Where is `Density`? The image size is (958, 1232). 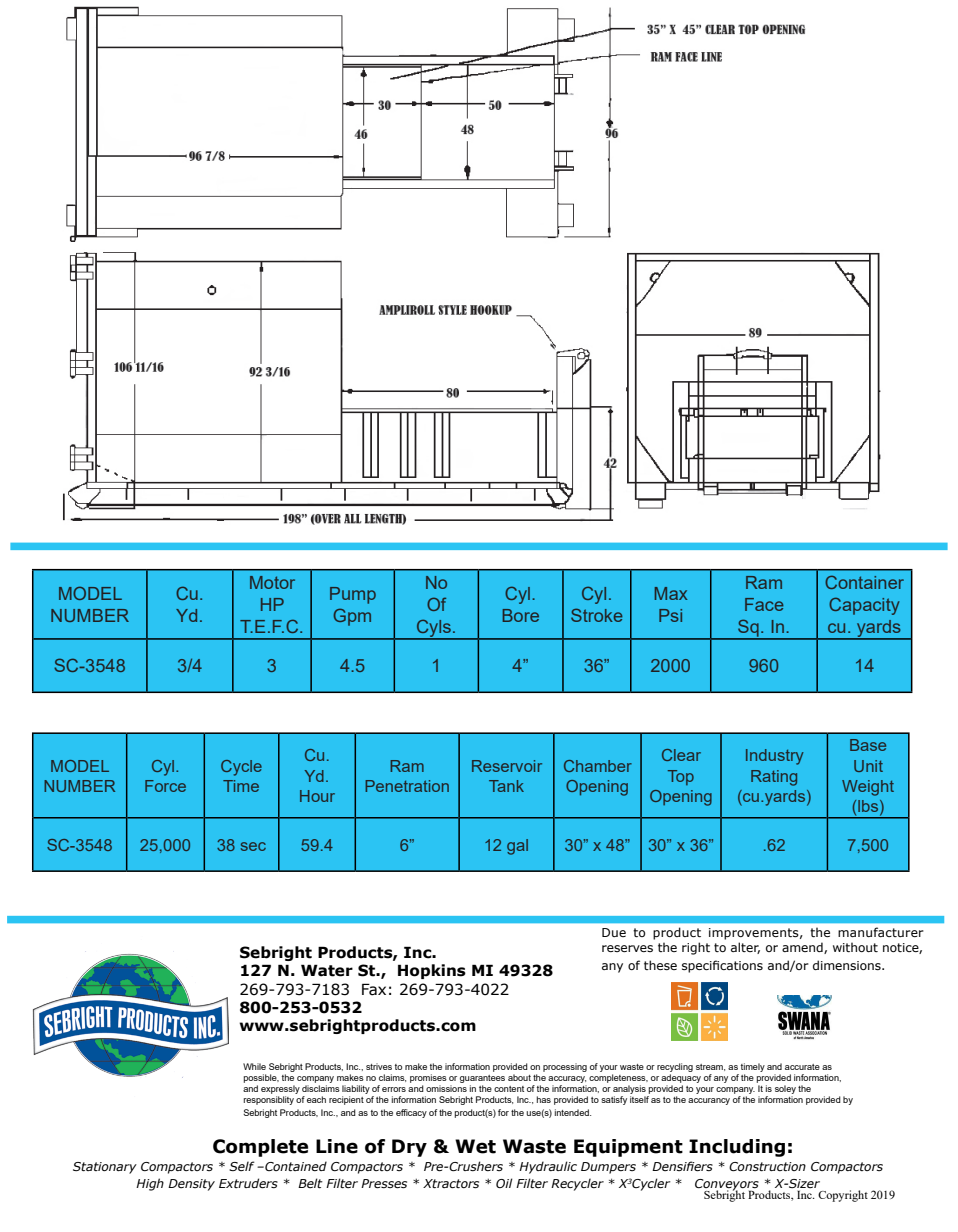
Density is located at coordinates (191, 1185).
